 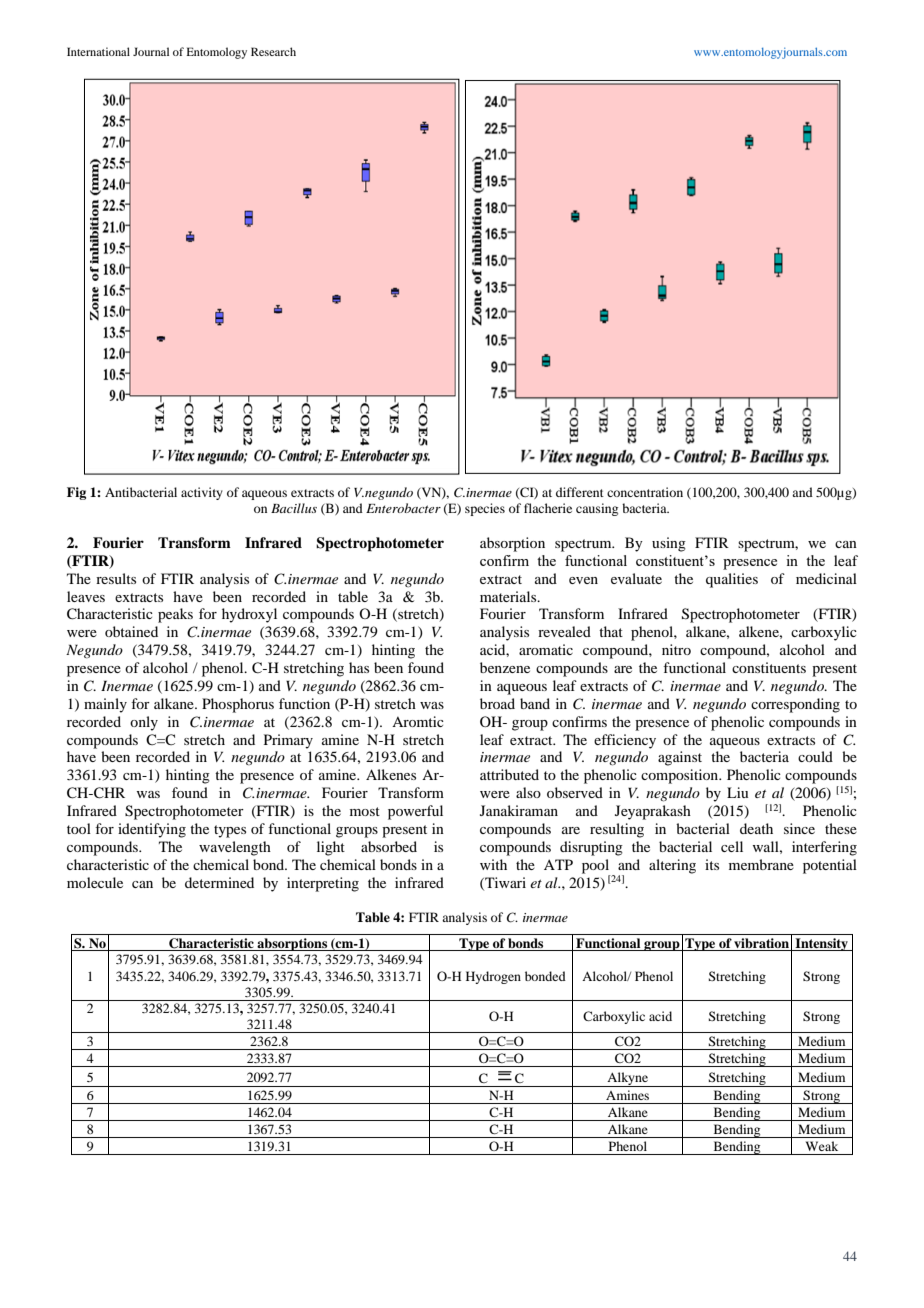 I want to click on qualities, so click(x=732, y=580).
